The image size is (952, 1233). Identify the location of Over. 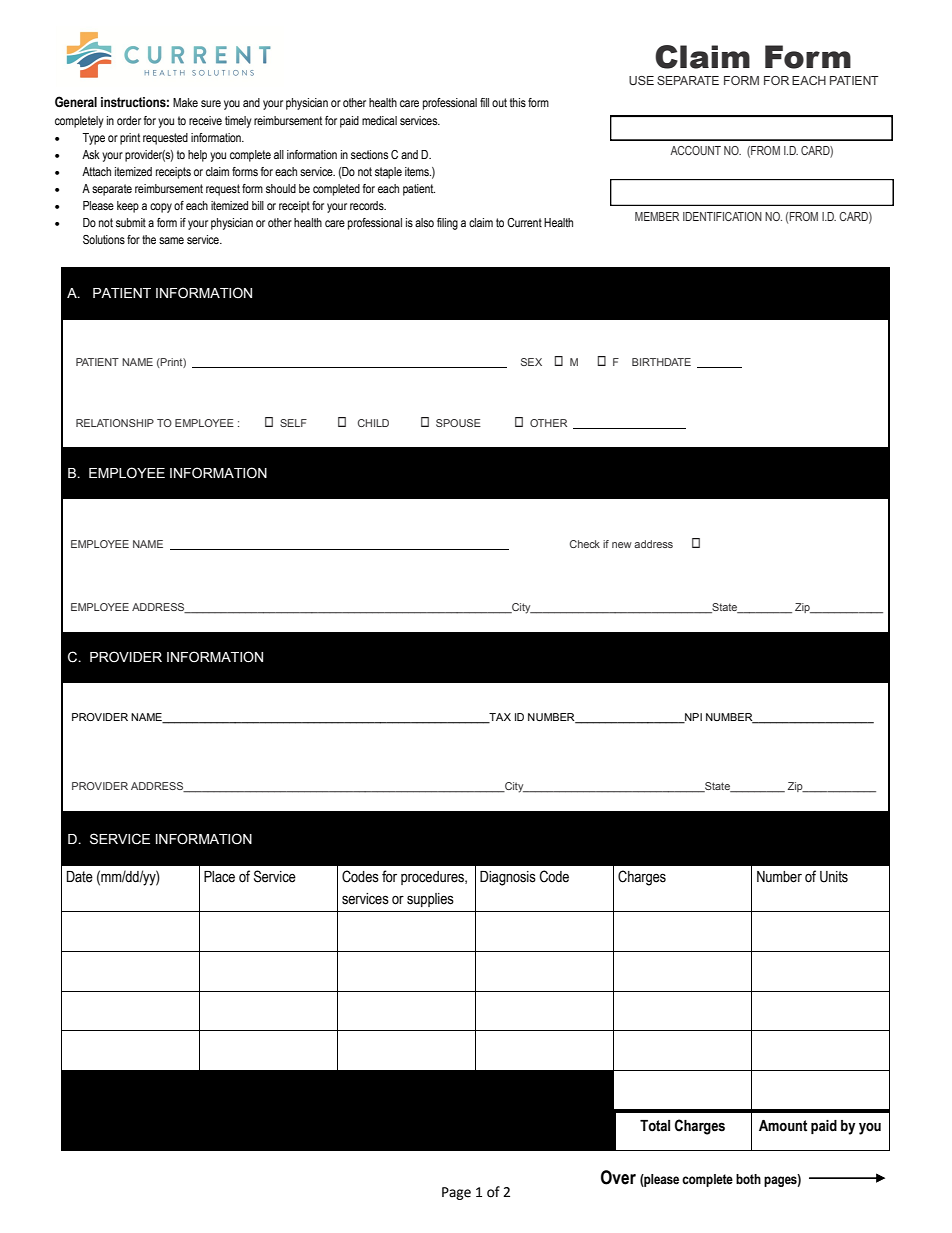
(618, 1177).
